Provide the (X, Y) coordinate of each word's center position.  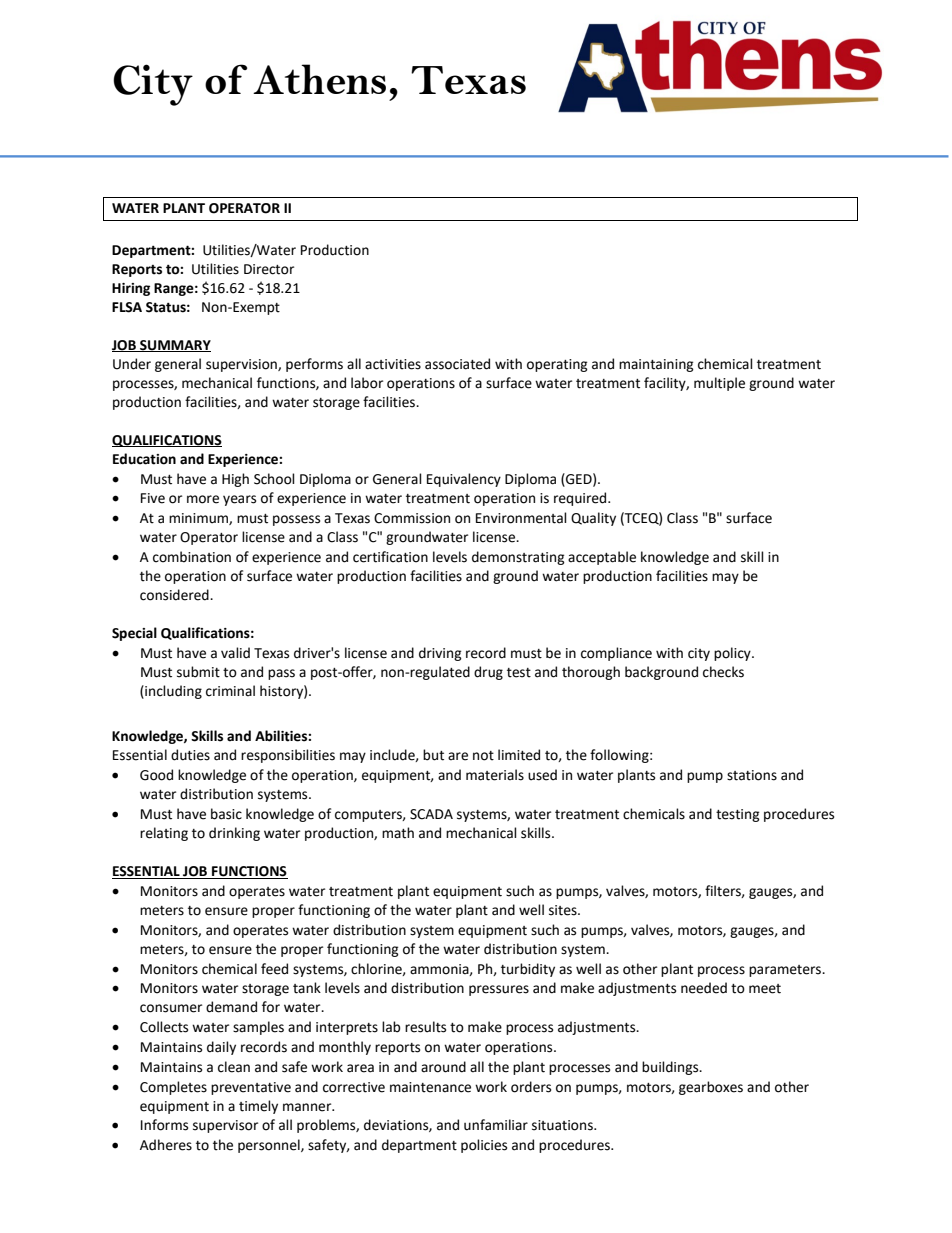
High (235, 480)
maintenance (430, 1087)
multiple (719, 384)
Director (269, 269)
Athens (319, 79)
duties (190, 755)
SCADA (431, 814)
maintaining (656, 365)
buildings (671, 1068)
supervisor (225, 1126)
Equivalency (464, 480)
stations (752, 775)
